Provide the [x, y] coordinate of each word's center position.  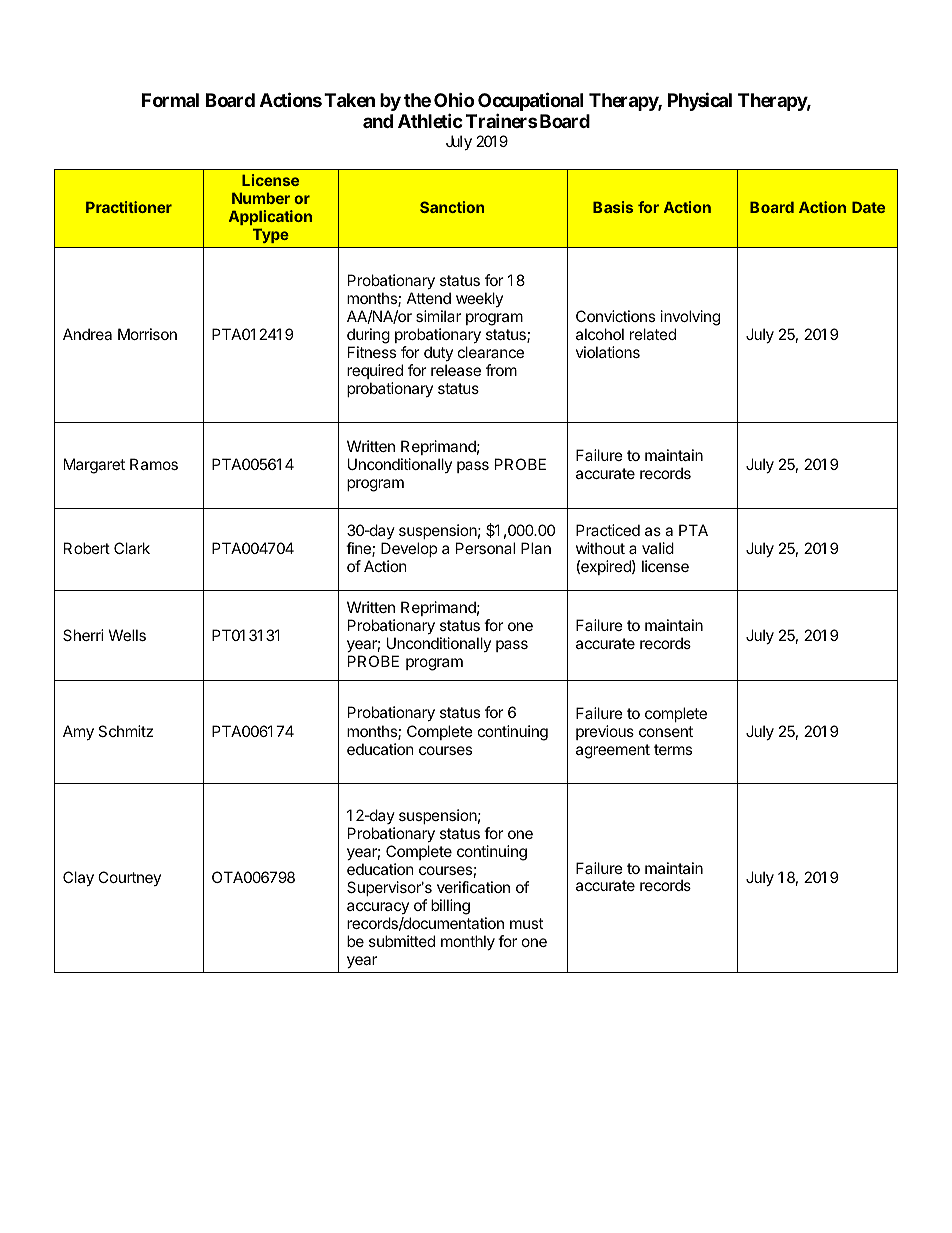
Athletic [430, 120]
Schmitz [125, 731]
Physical [700, 101]
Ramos [154, 464]
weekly [479, 299]
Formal [170, 100]
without [600, 548]
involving [690, 318]
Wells [127, 635]
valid [658, 548]
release [456, 370]
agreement [613, 751]
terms [673, 749]
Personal [485, 548]
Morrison [147, 334]
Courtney [129, 878]
